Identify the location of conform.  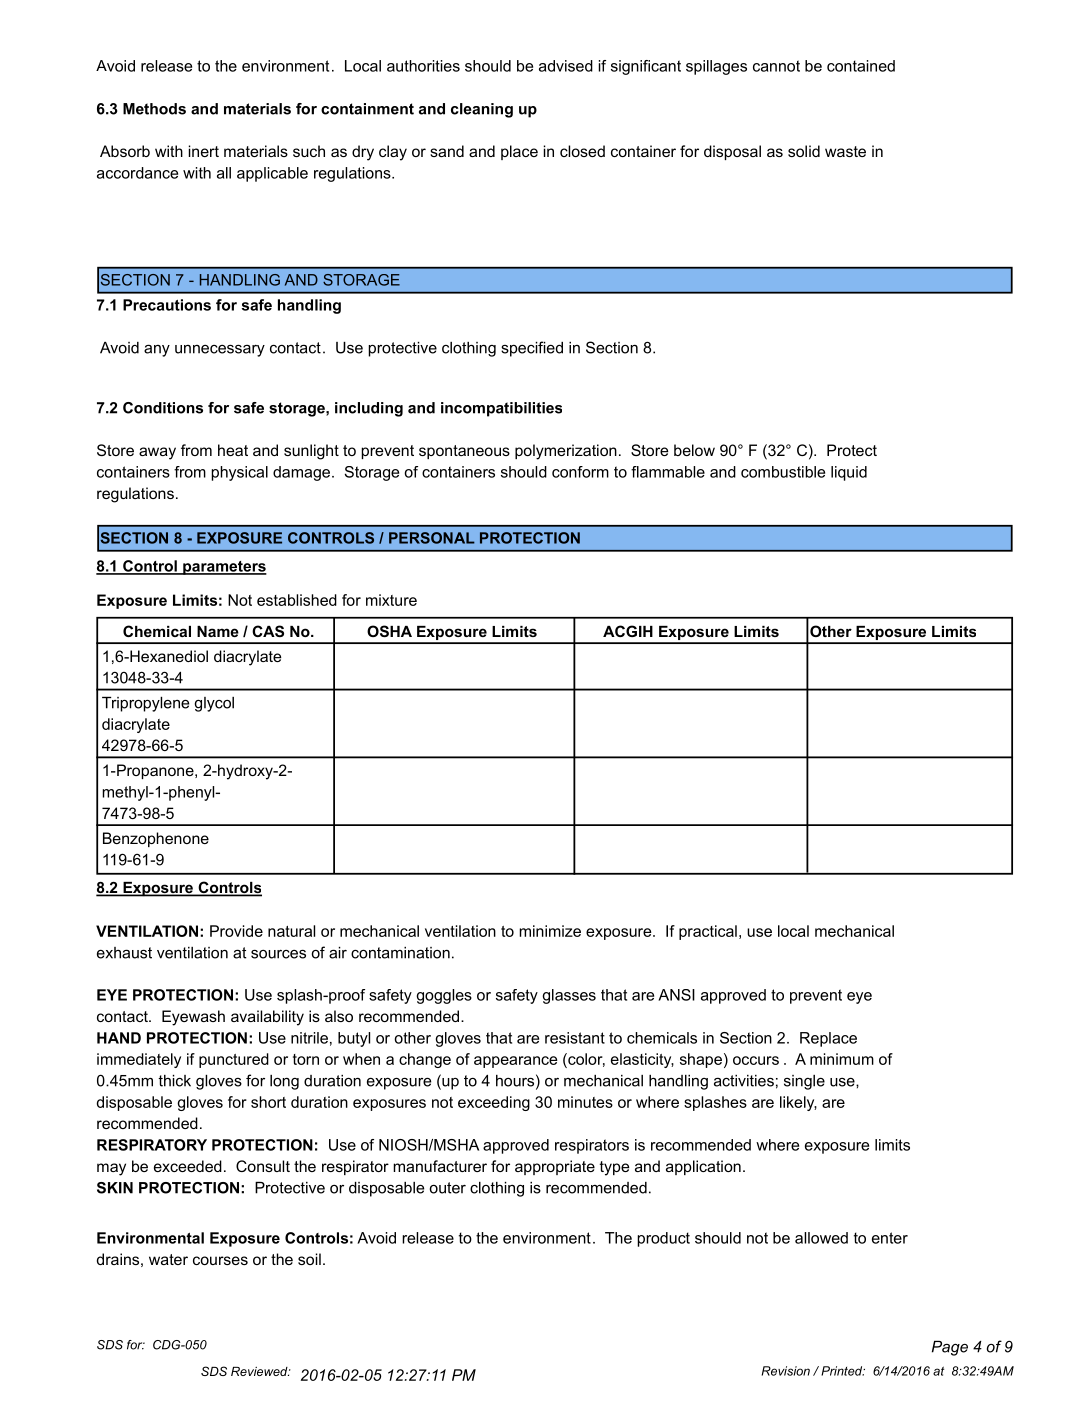
(580, 472).
